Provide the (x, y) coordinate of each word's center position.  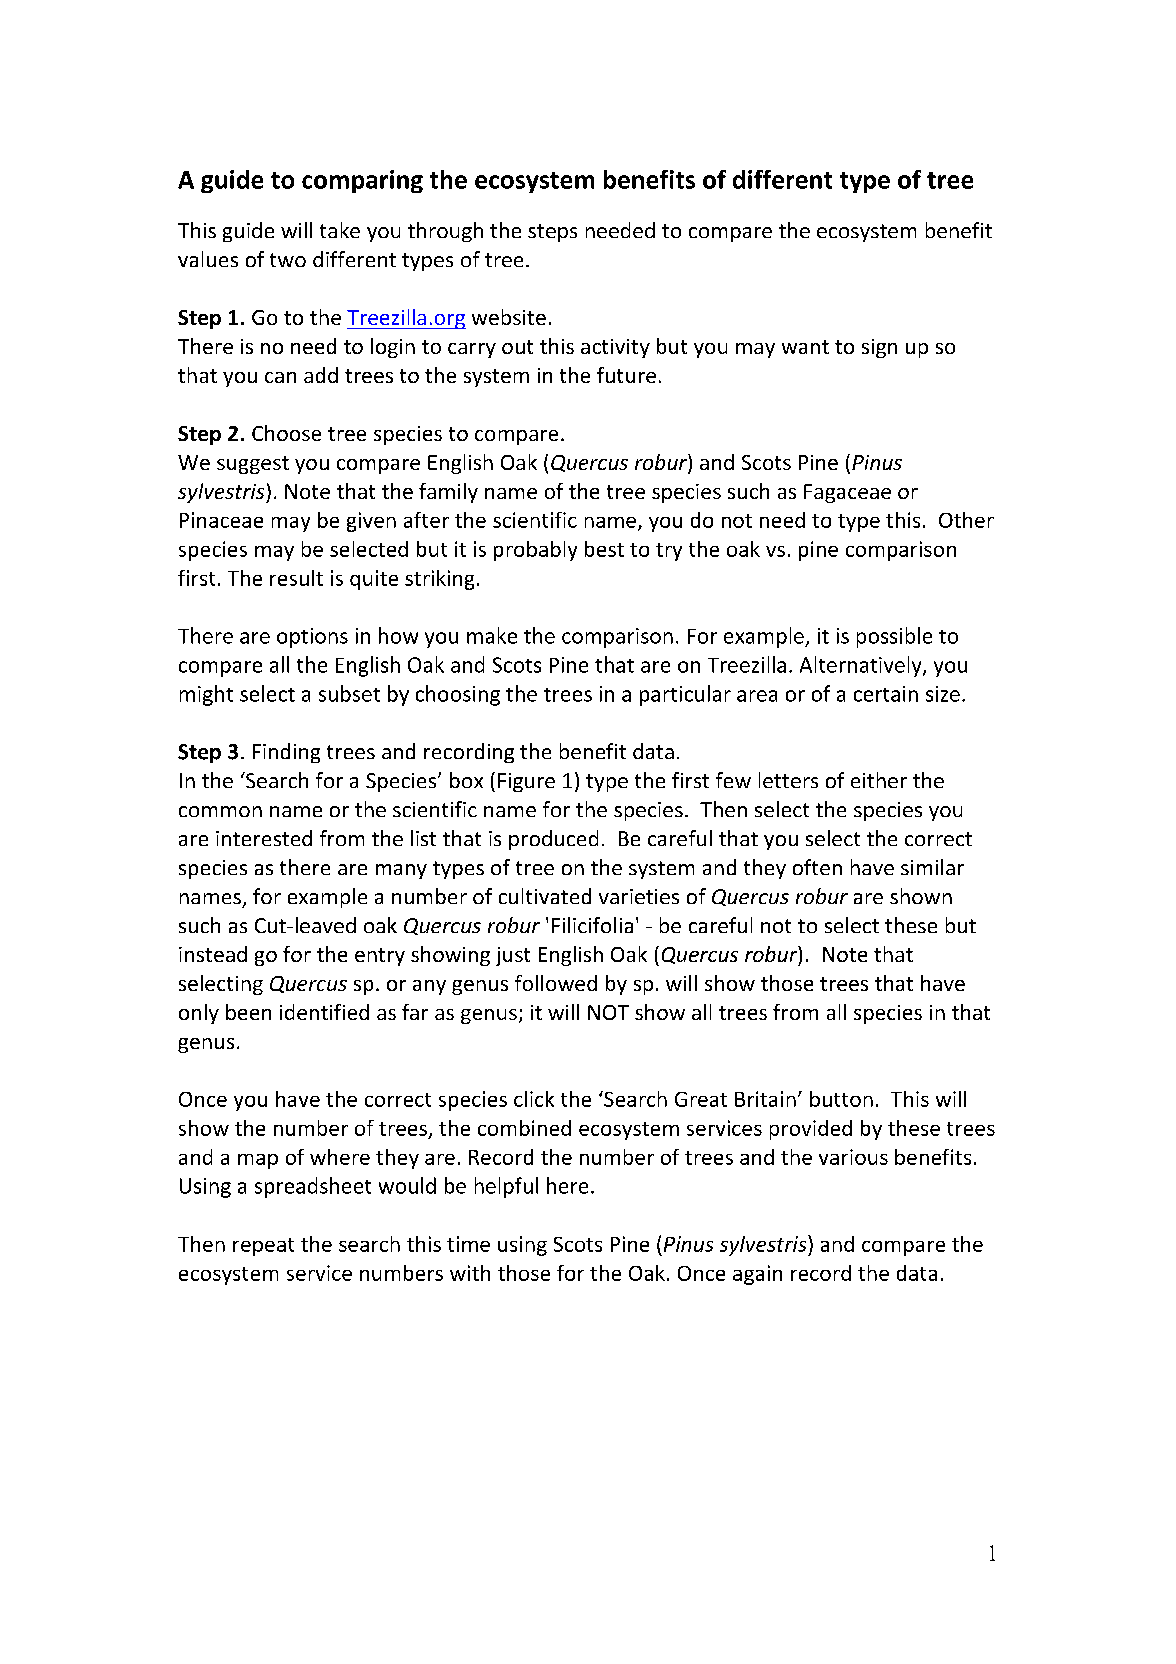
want (805, 347)
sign (879, 348)
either (879, 780)
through (445, 232)
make (492, 635)
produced (553, 840)
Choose (286, 433)
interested (264, 838)
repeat (263, 1247)
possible (894, 637)
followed (556, 983)
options (312, 638)
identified (324, 1012)
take (340, 230)
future (626, 375)
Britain (765, 1099)
